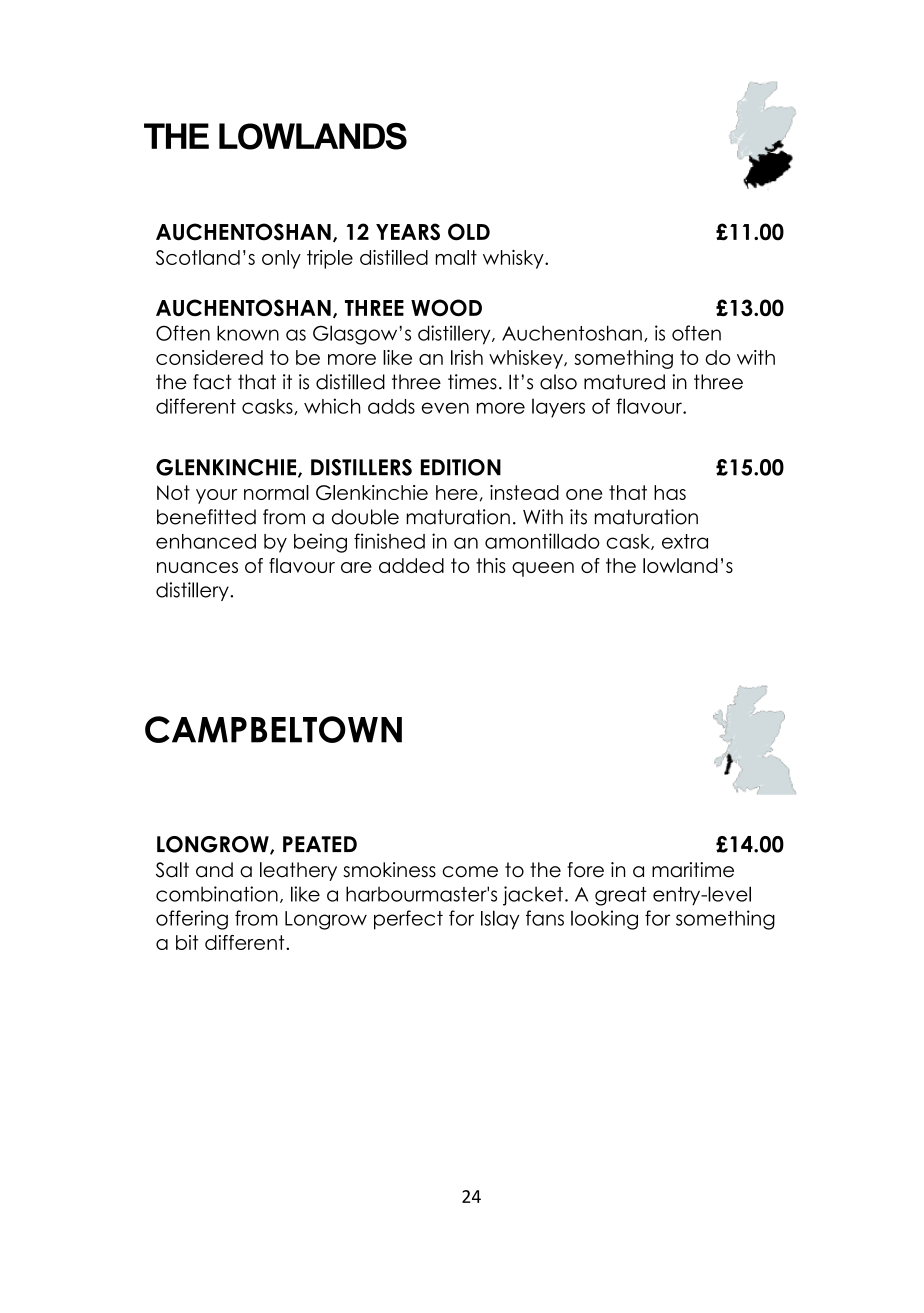 This screenshot has height=1313, width=924. I want to click on only, so click(281, 259).
